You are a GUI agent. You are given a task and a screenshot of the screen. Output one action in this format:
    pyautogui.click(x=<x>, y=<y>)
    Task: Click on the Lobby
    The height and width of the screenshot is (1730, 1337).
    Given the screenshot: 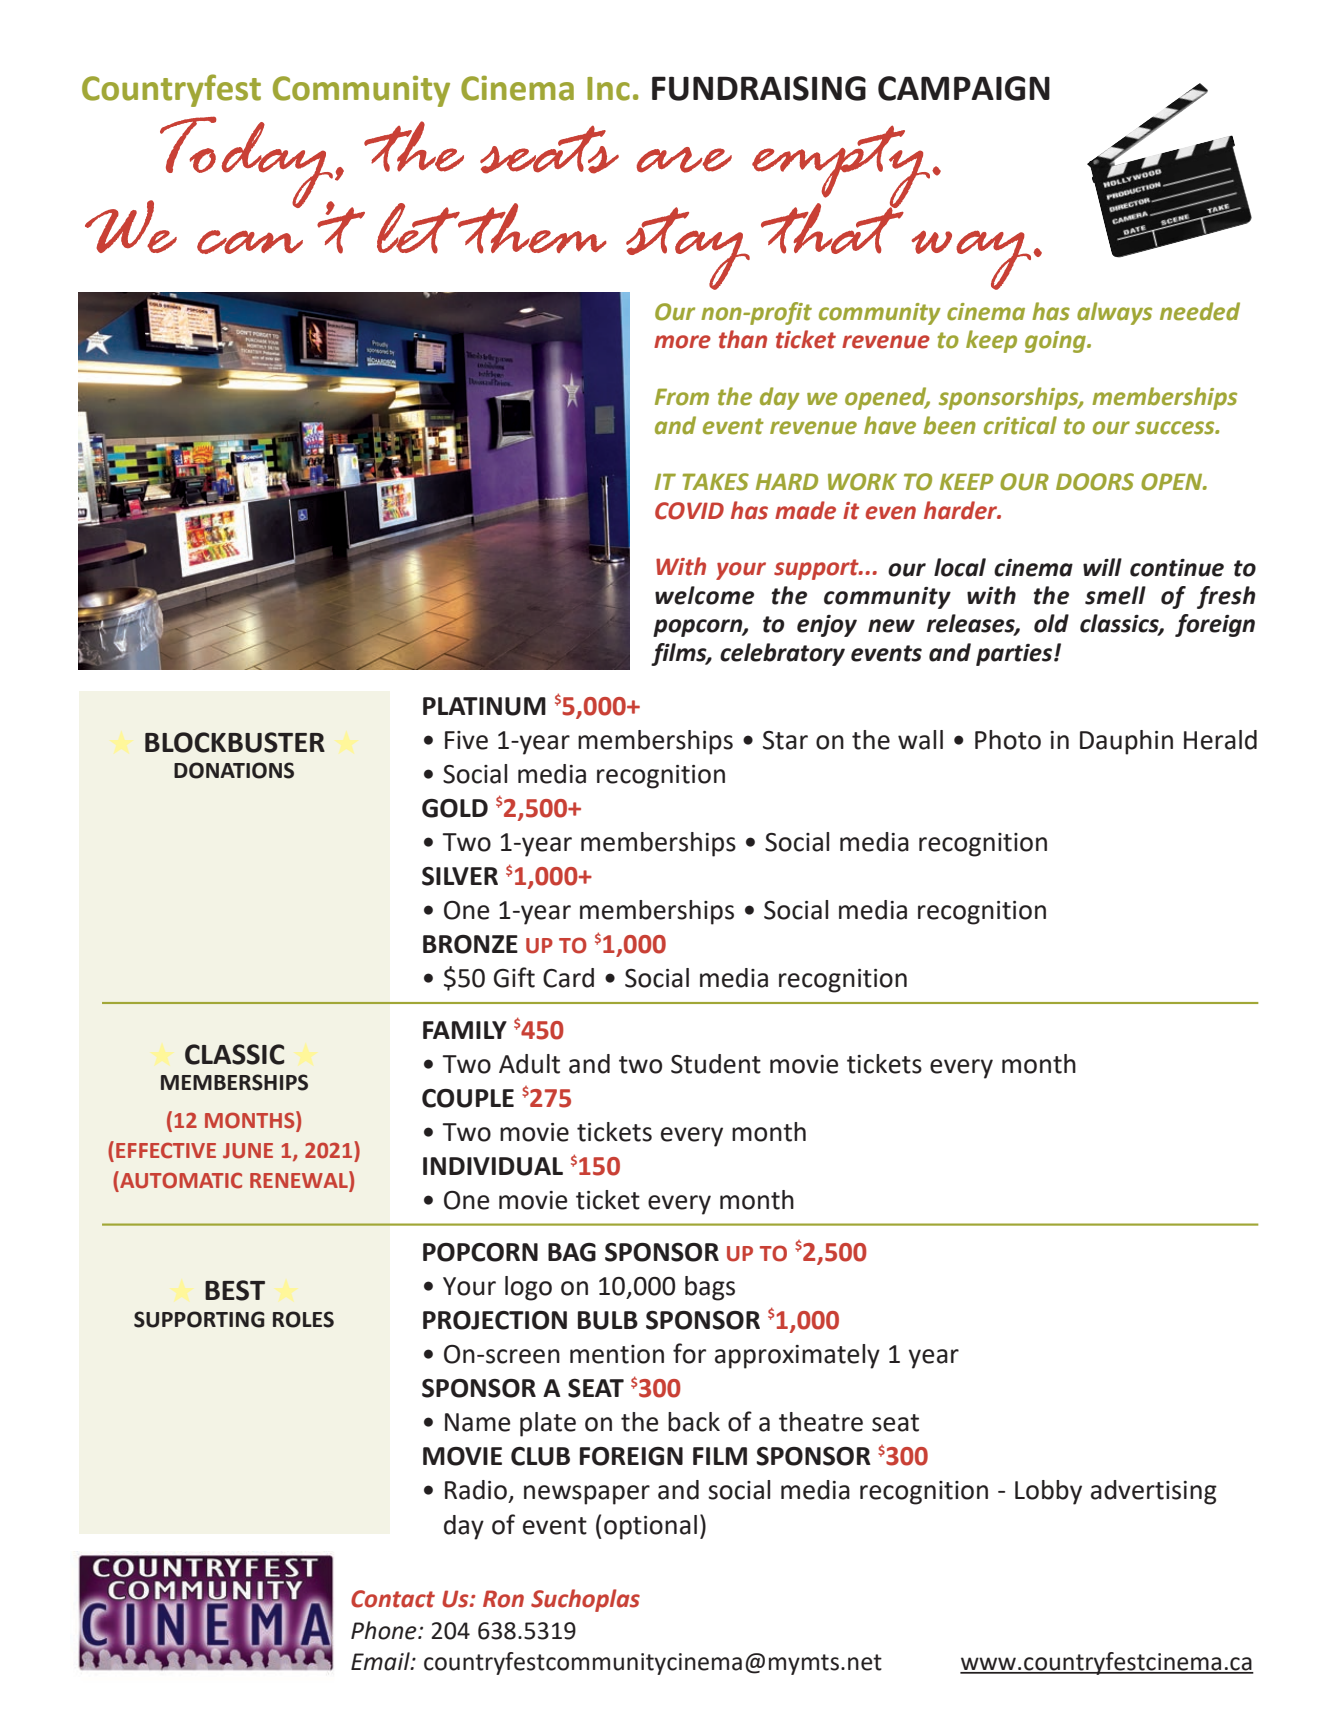 What is the action you would take?
    pyautogui.click(x=1048, y=1492)
